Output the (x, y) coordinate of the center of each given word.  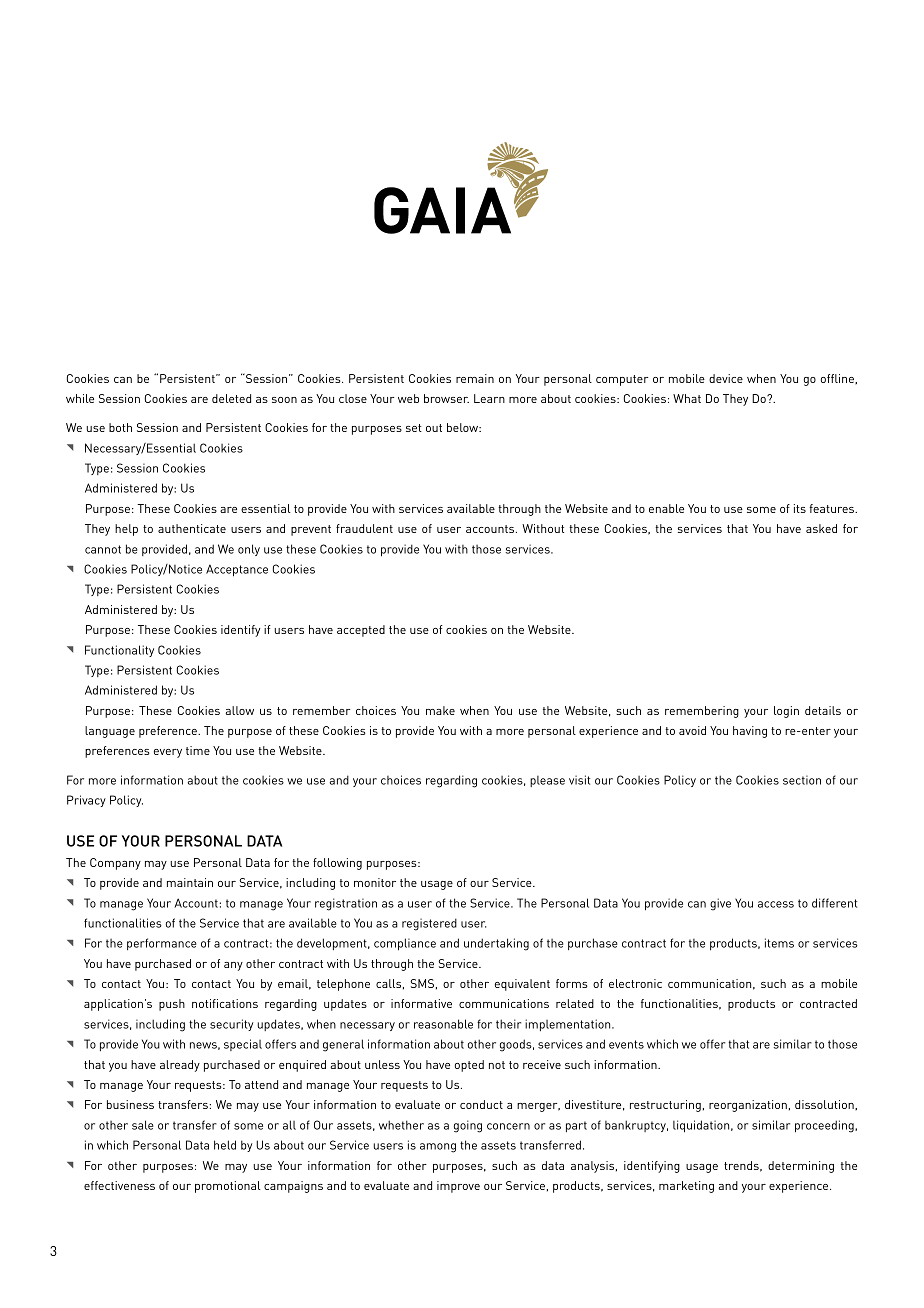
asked (821, 528)
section (802, 780)
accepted (361, 631)
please (547, 781)
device (726, 378)
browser (446, 398)
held (225, 1145)
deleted (231, 398)
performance (162, 944)
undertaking (496, 944)
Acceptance (237, 571)
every (168, 753)
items (779, 943)
